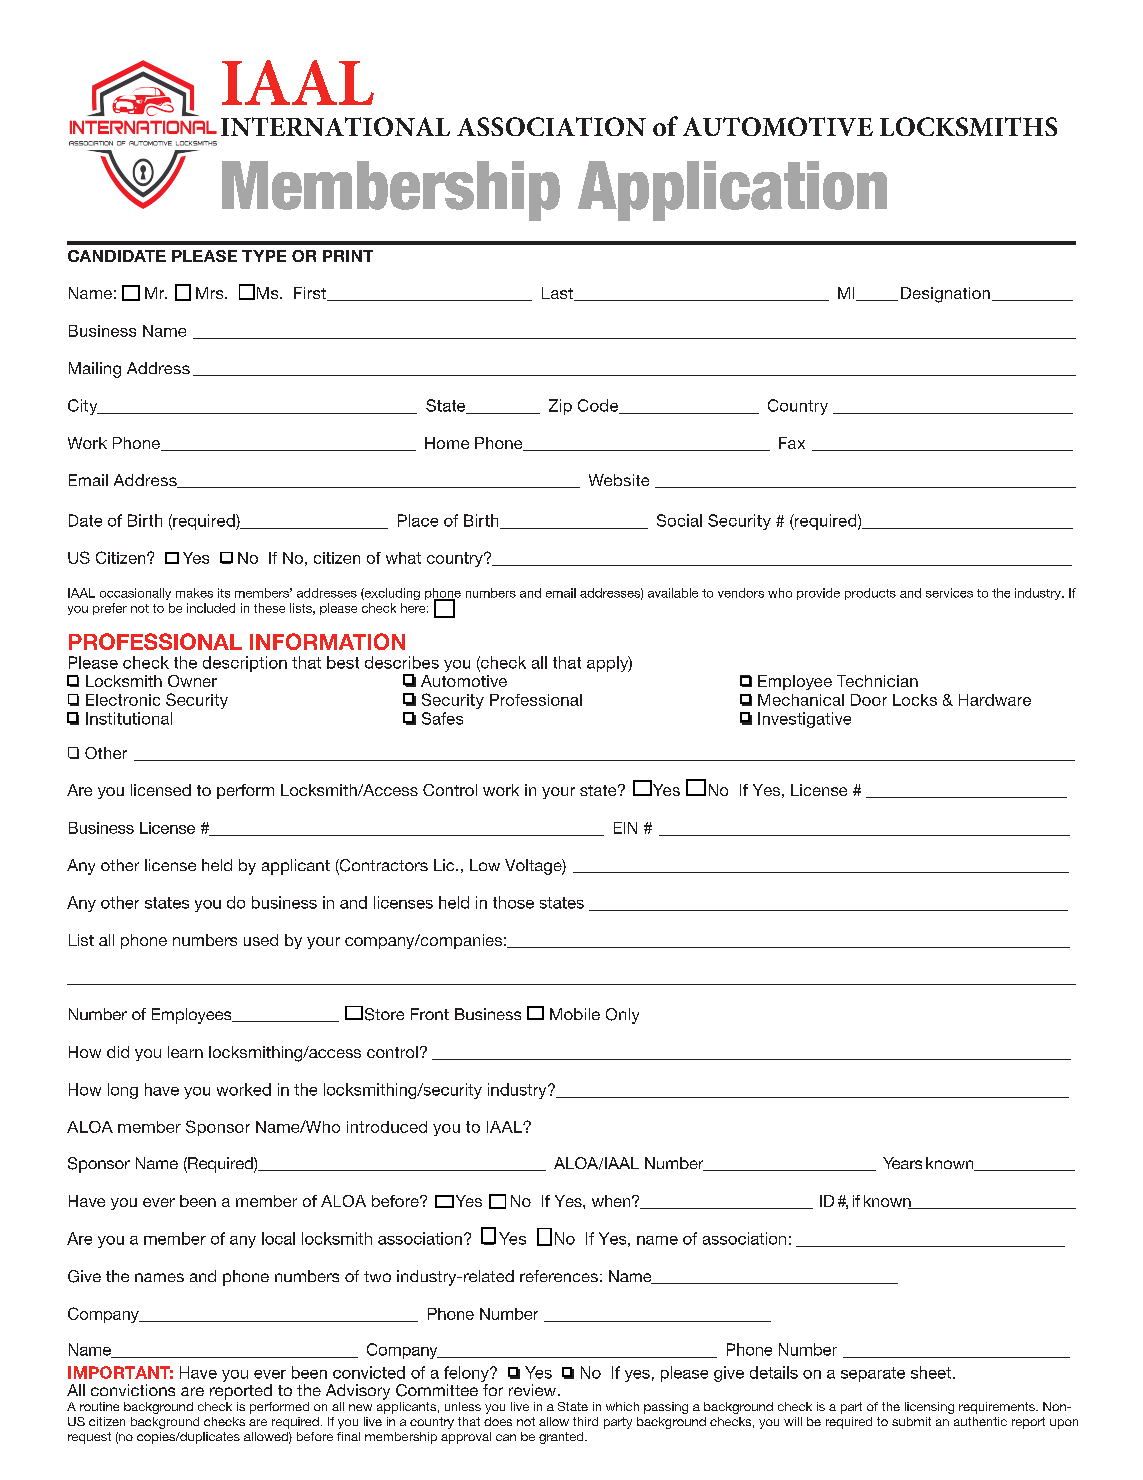  Describe the element at coordinates (902, 1163) in the screenshot. I see `Years` at that location.
